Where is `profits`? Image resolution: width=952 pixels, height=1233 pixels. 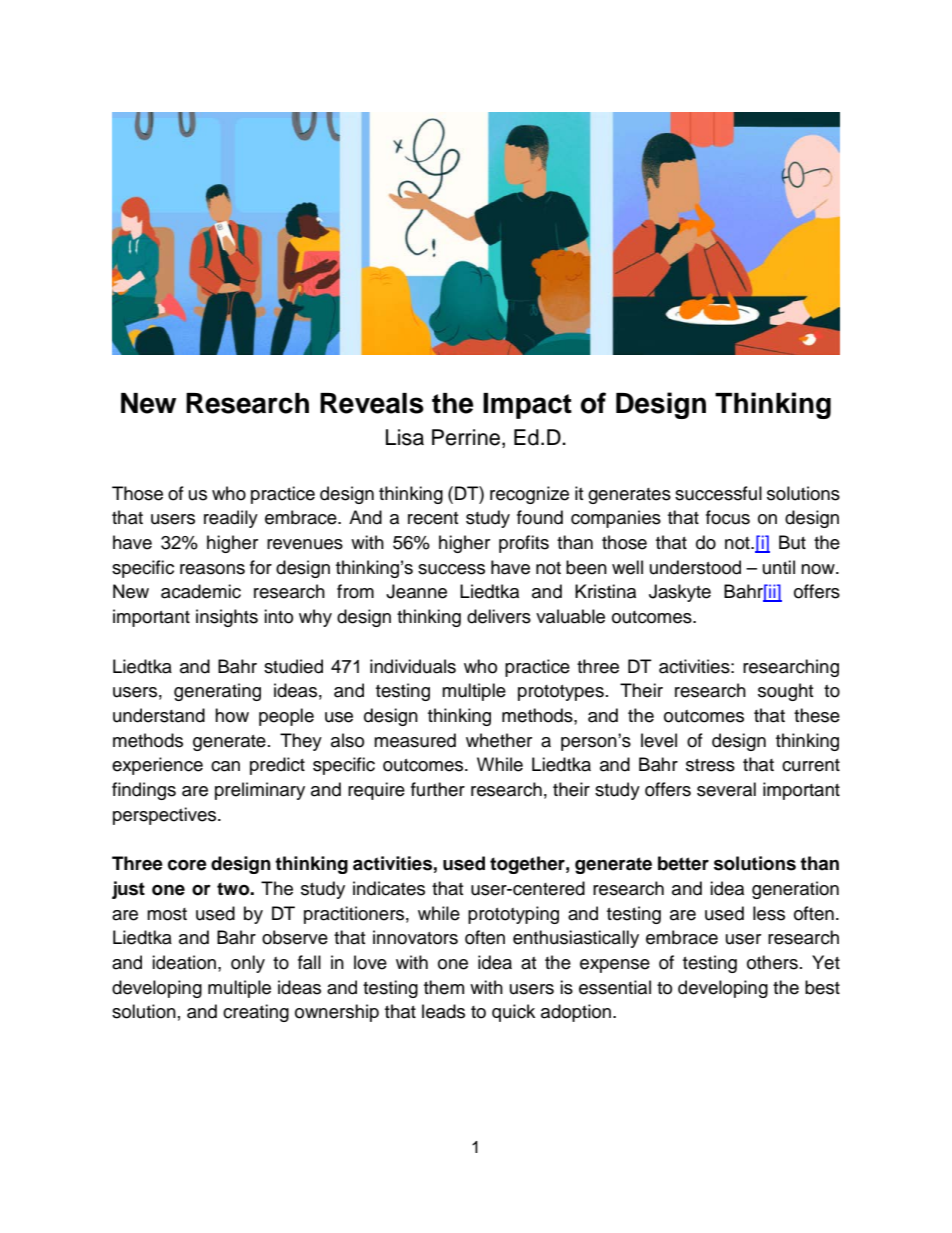 profits is located at coordinates (524, 544).
